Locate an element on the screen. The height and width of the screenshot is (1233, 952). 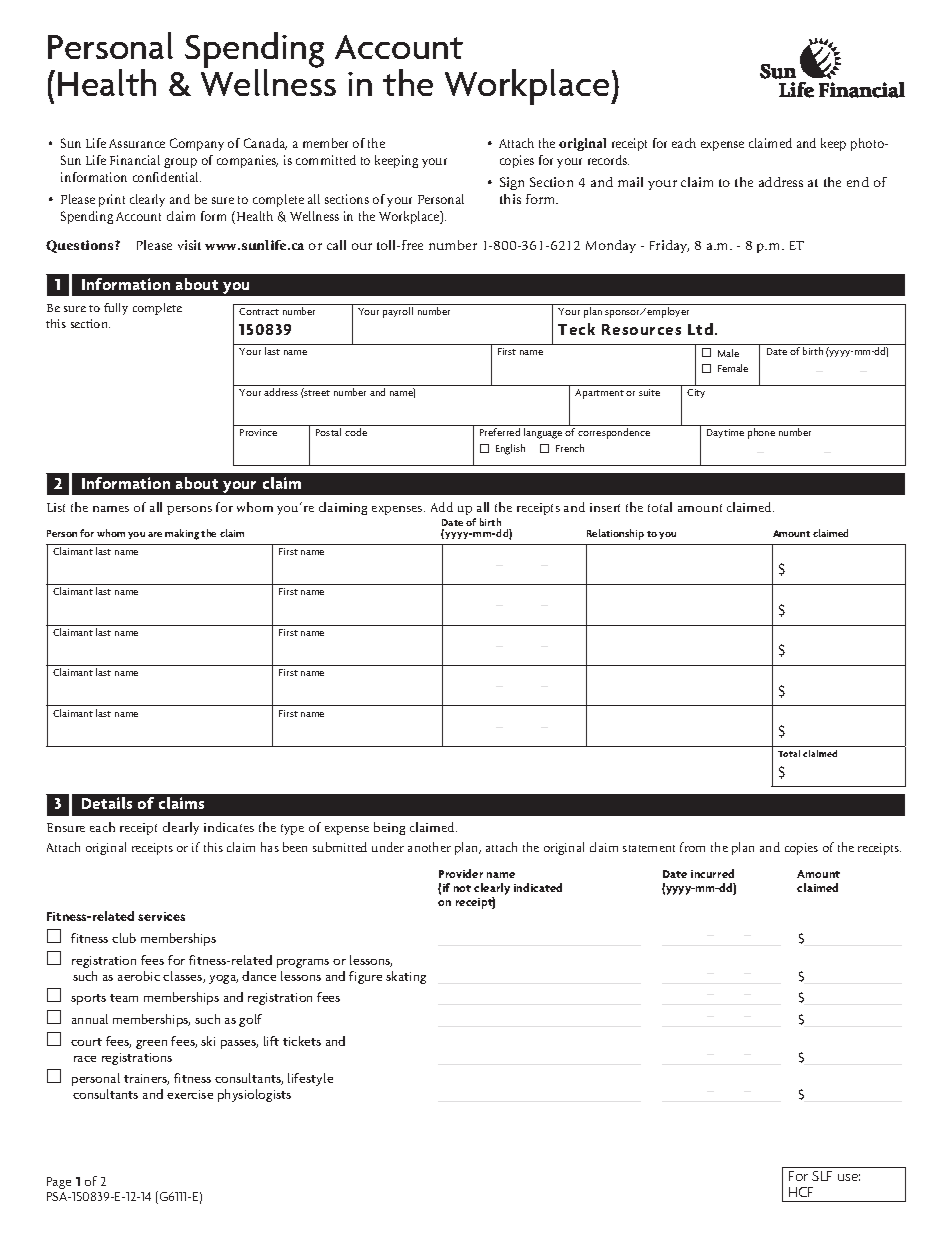
physiologists is located at coordinates (254, 1095).
